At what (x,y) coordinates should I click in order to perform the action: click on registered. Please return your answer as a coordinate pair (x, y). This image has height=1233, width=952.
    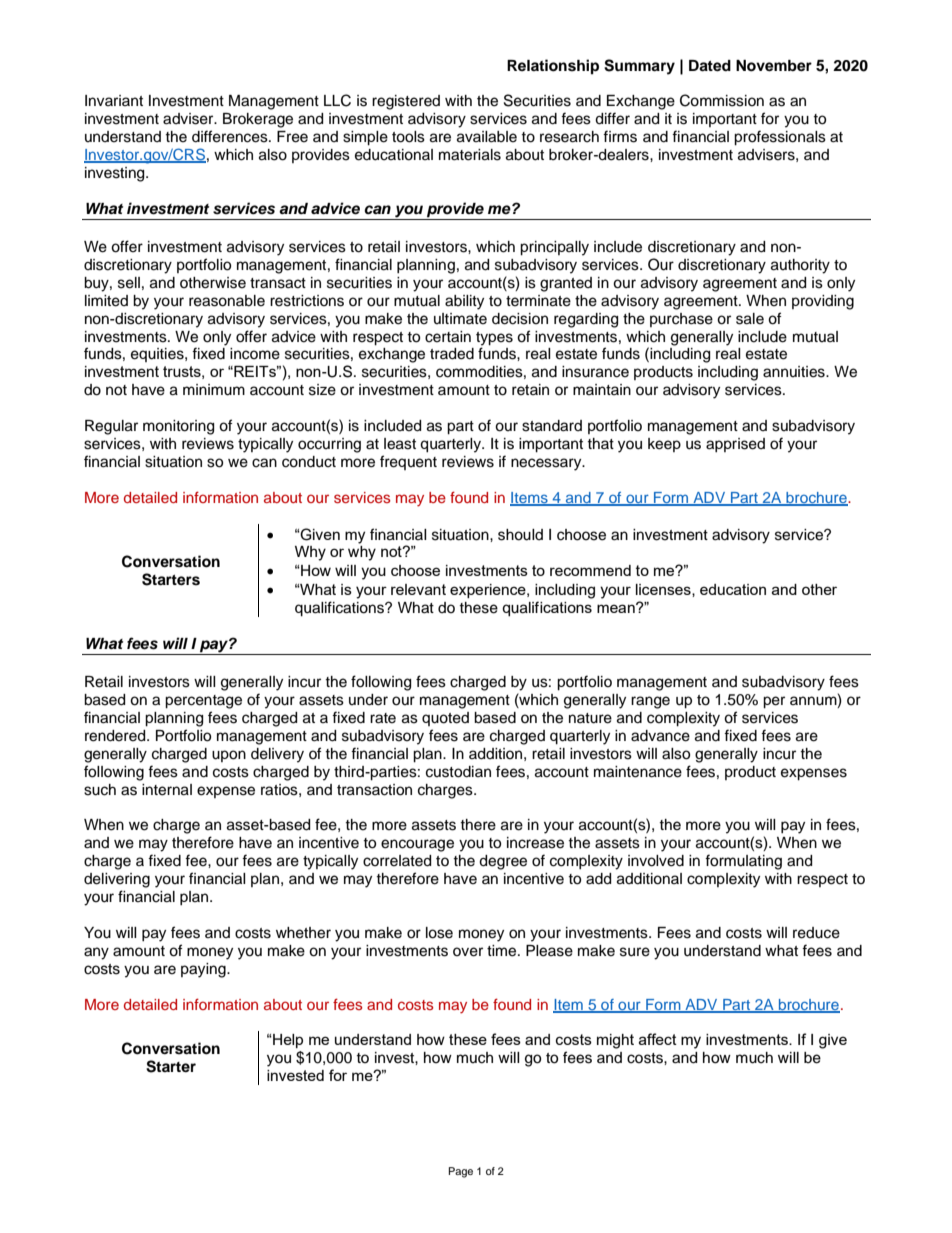
    Looking at the image, I should click on (406, 102).
